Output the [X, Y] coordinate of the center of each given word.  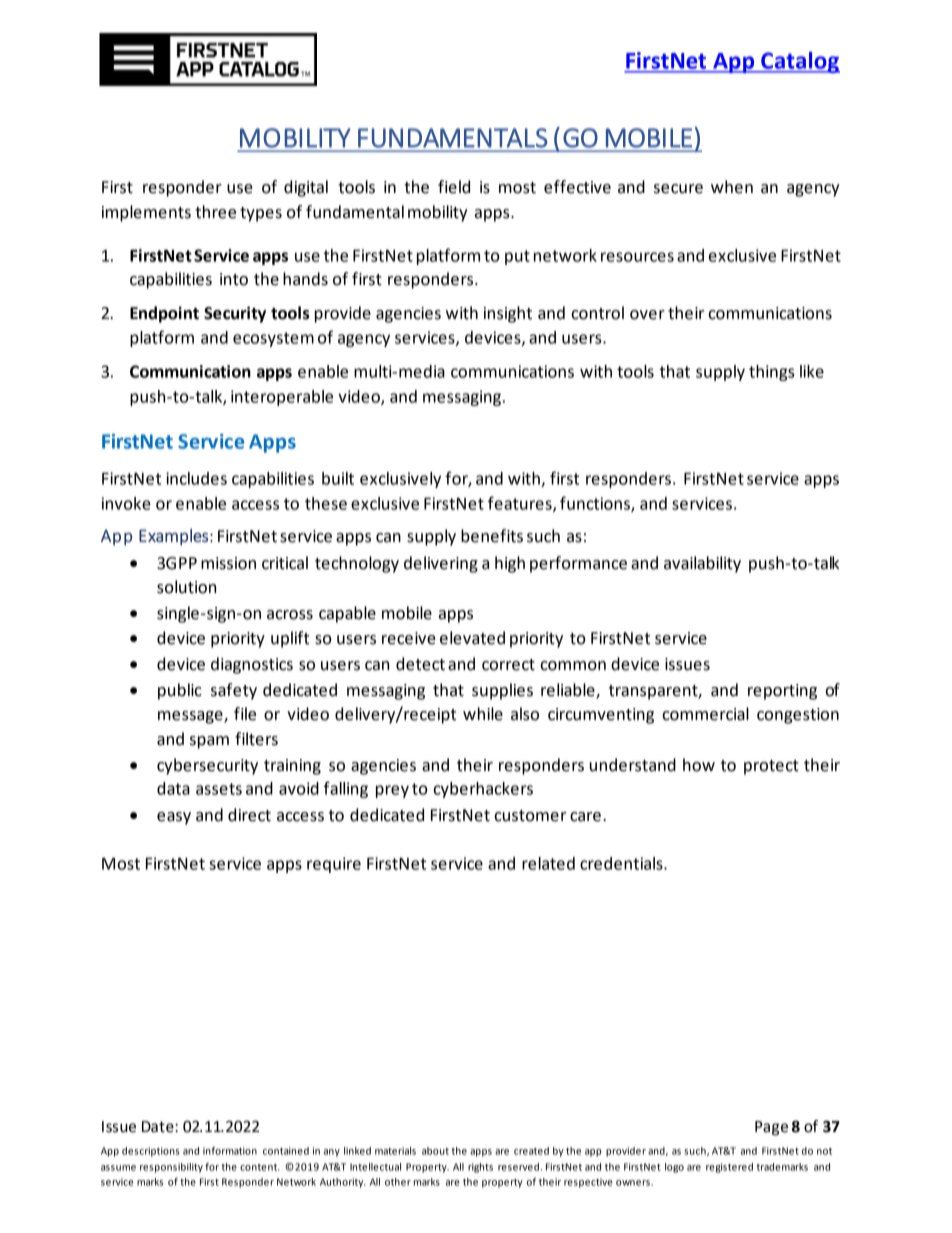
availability [702, 564]
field [454, 187]
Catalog [799, 62]
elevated [472, 638]
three [215, 212]
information [230, 1151]
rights [480, 1168]
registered [729, 1168]
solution [186, 587]
